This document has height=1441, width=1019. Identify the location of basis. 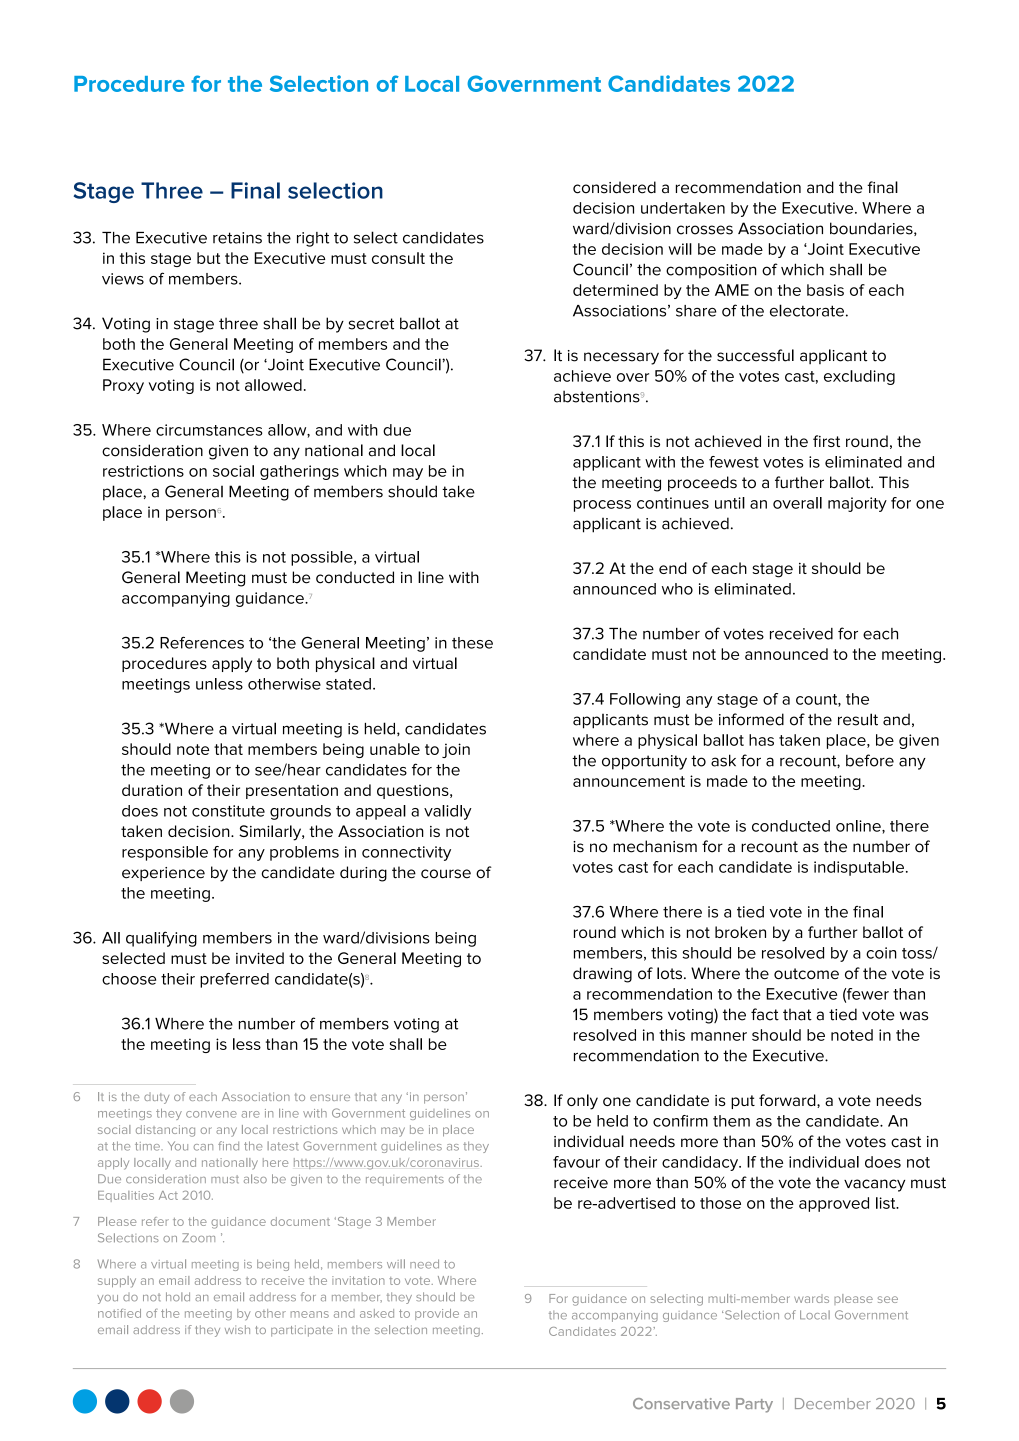
(825, 290).
